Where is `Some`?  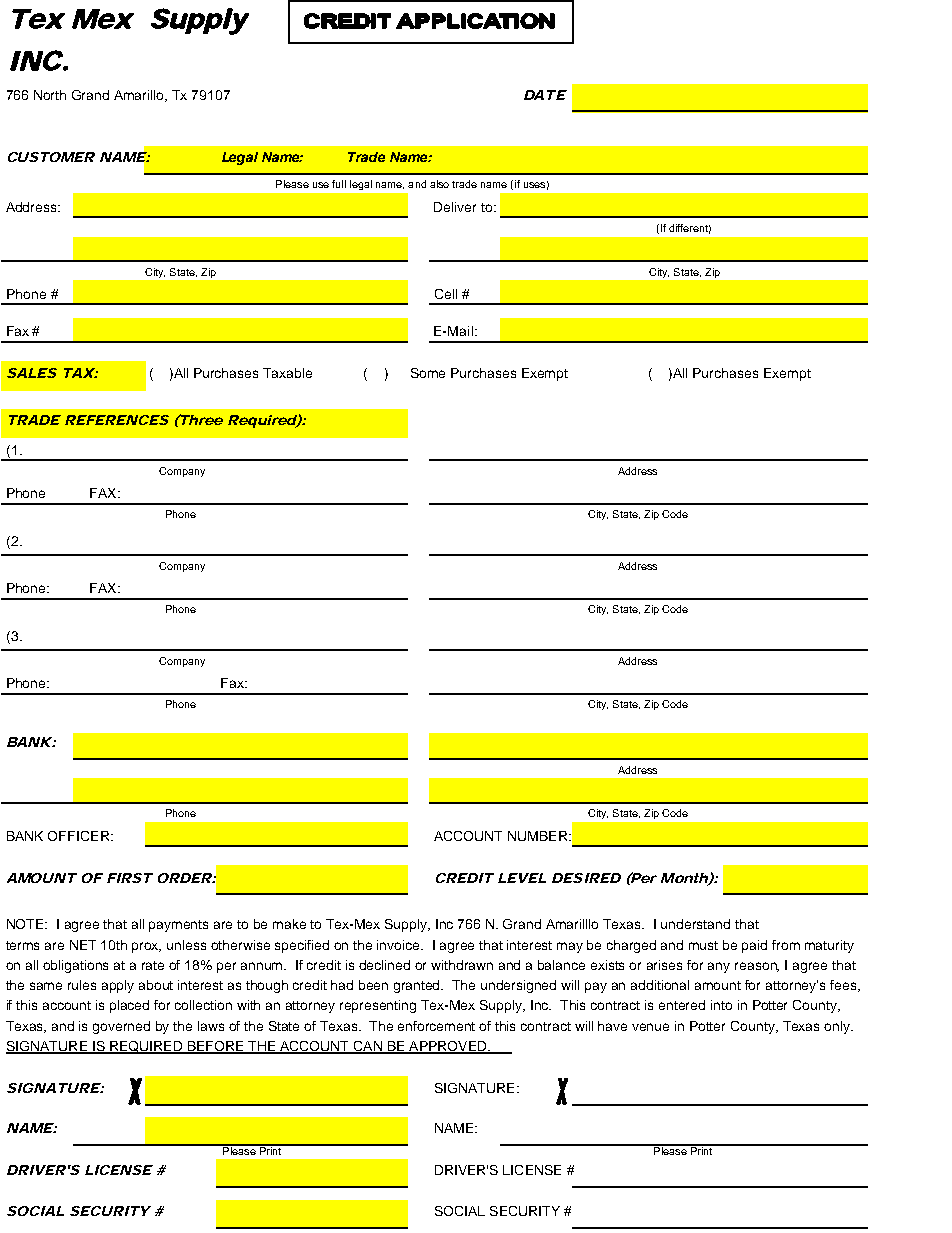
Some is located at coordinates (428, 373).
